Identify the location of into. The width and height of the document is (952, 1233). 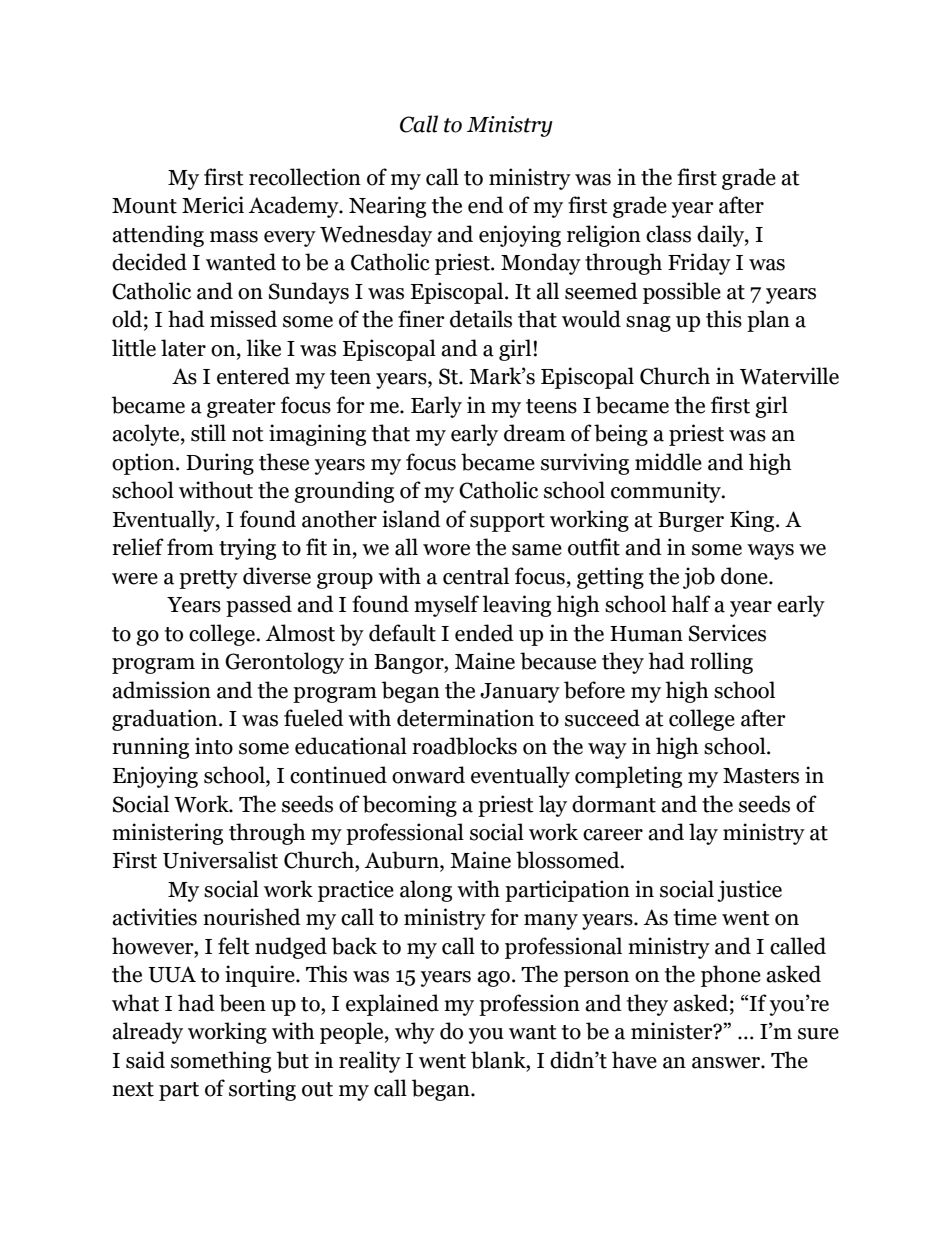
(214, 746).
